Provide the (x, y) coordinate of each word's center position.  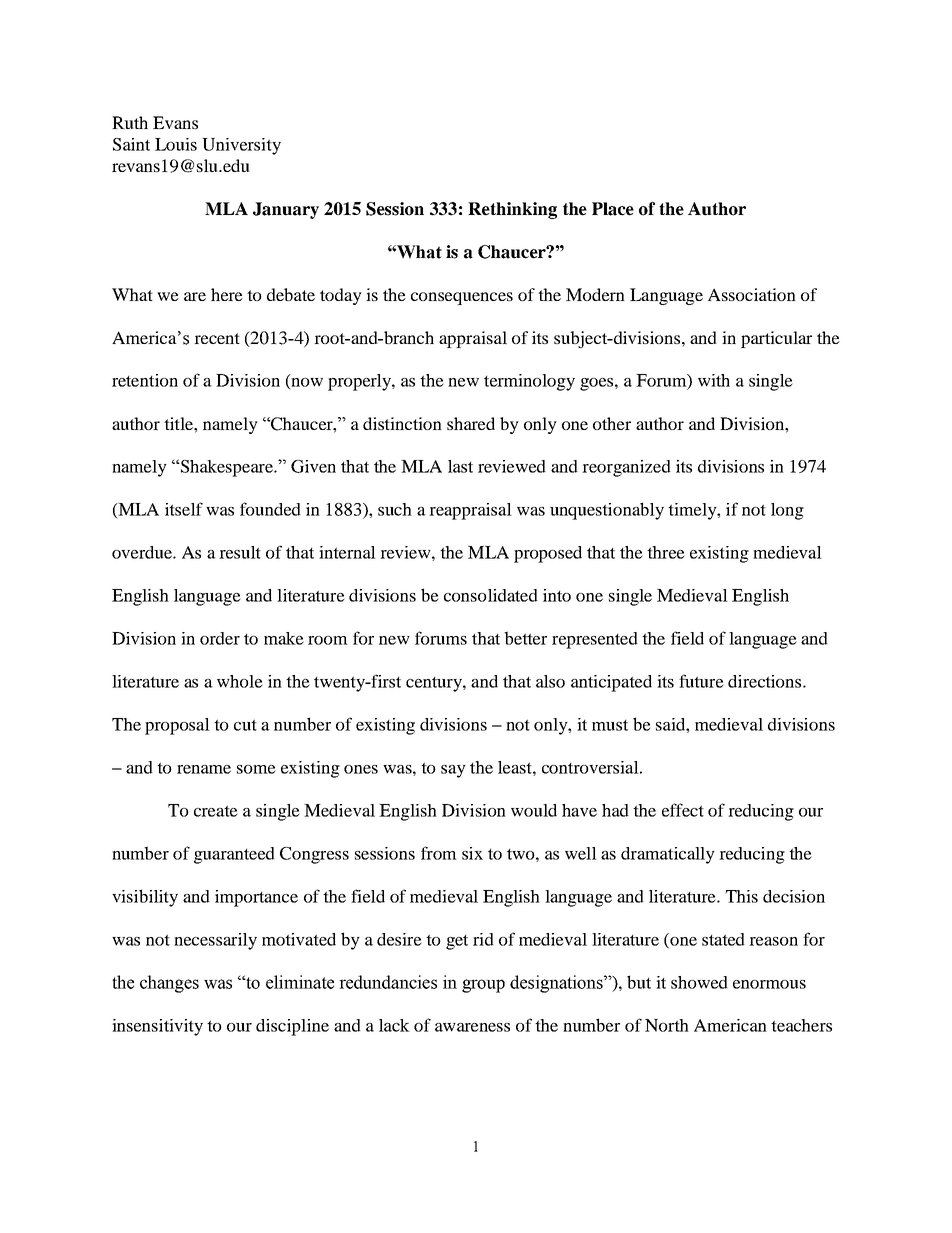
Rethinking (512, 210)
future (701, 681)
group (483, 986)
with (714, 380)
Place (613, 209)
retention (145, 380)
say (453, 771)
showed (699, 982)
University (241, 146)
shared (471, 423)
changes (169, 984)
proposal (177, 726)
